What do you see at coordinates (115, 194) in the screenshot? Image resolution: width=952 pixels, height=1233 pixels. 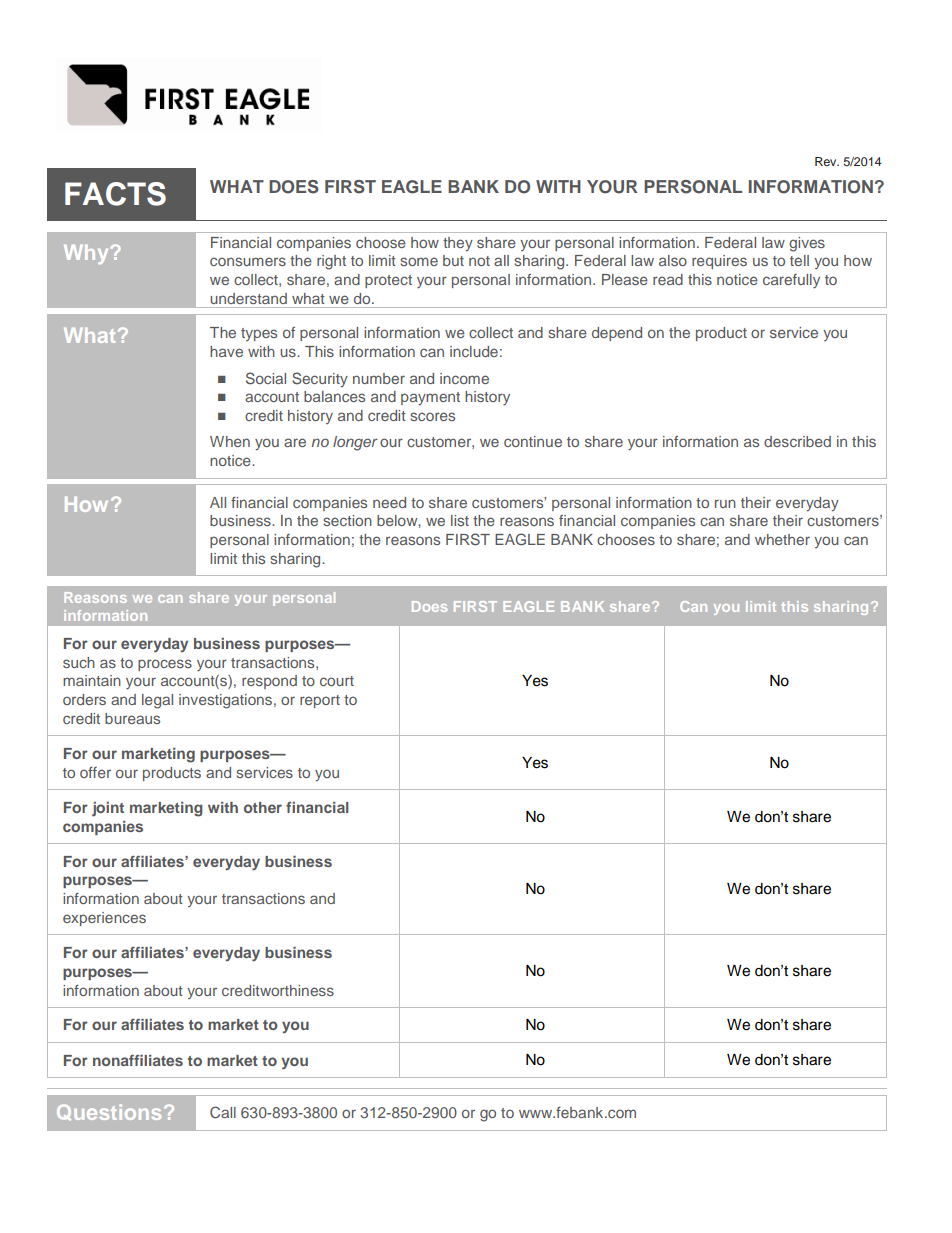 I see `FACTS` at bounding box center [115, 194].
